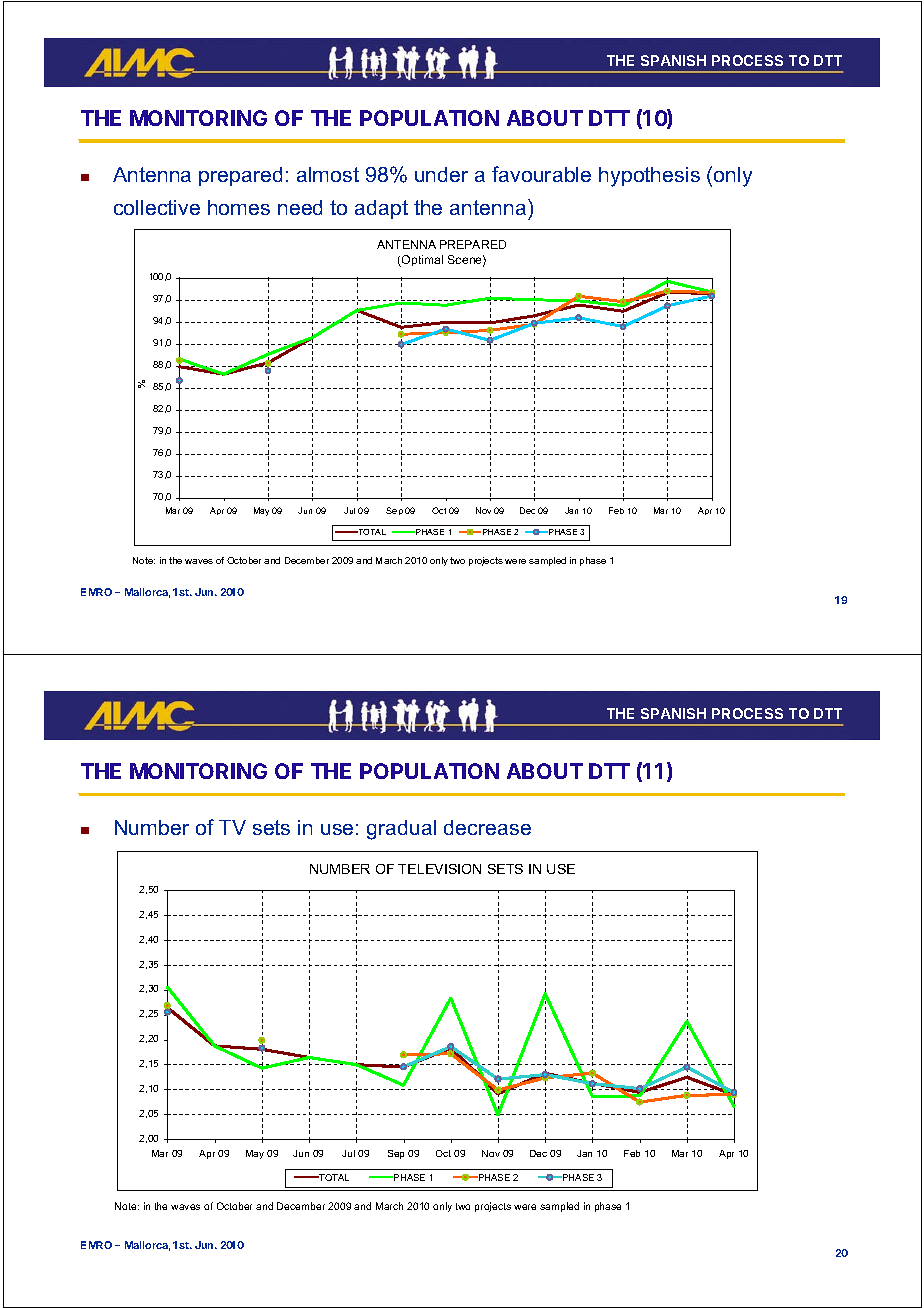 The height and width of the image is (1308, 924). What do you see at coordinates (421, 261) in the image?
I see `Optimal` at bounding box center [421, 261].
